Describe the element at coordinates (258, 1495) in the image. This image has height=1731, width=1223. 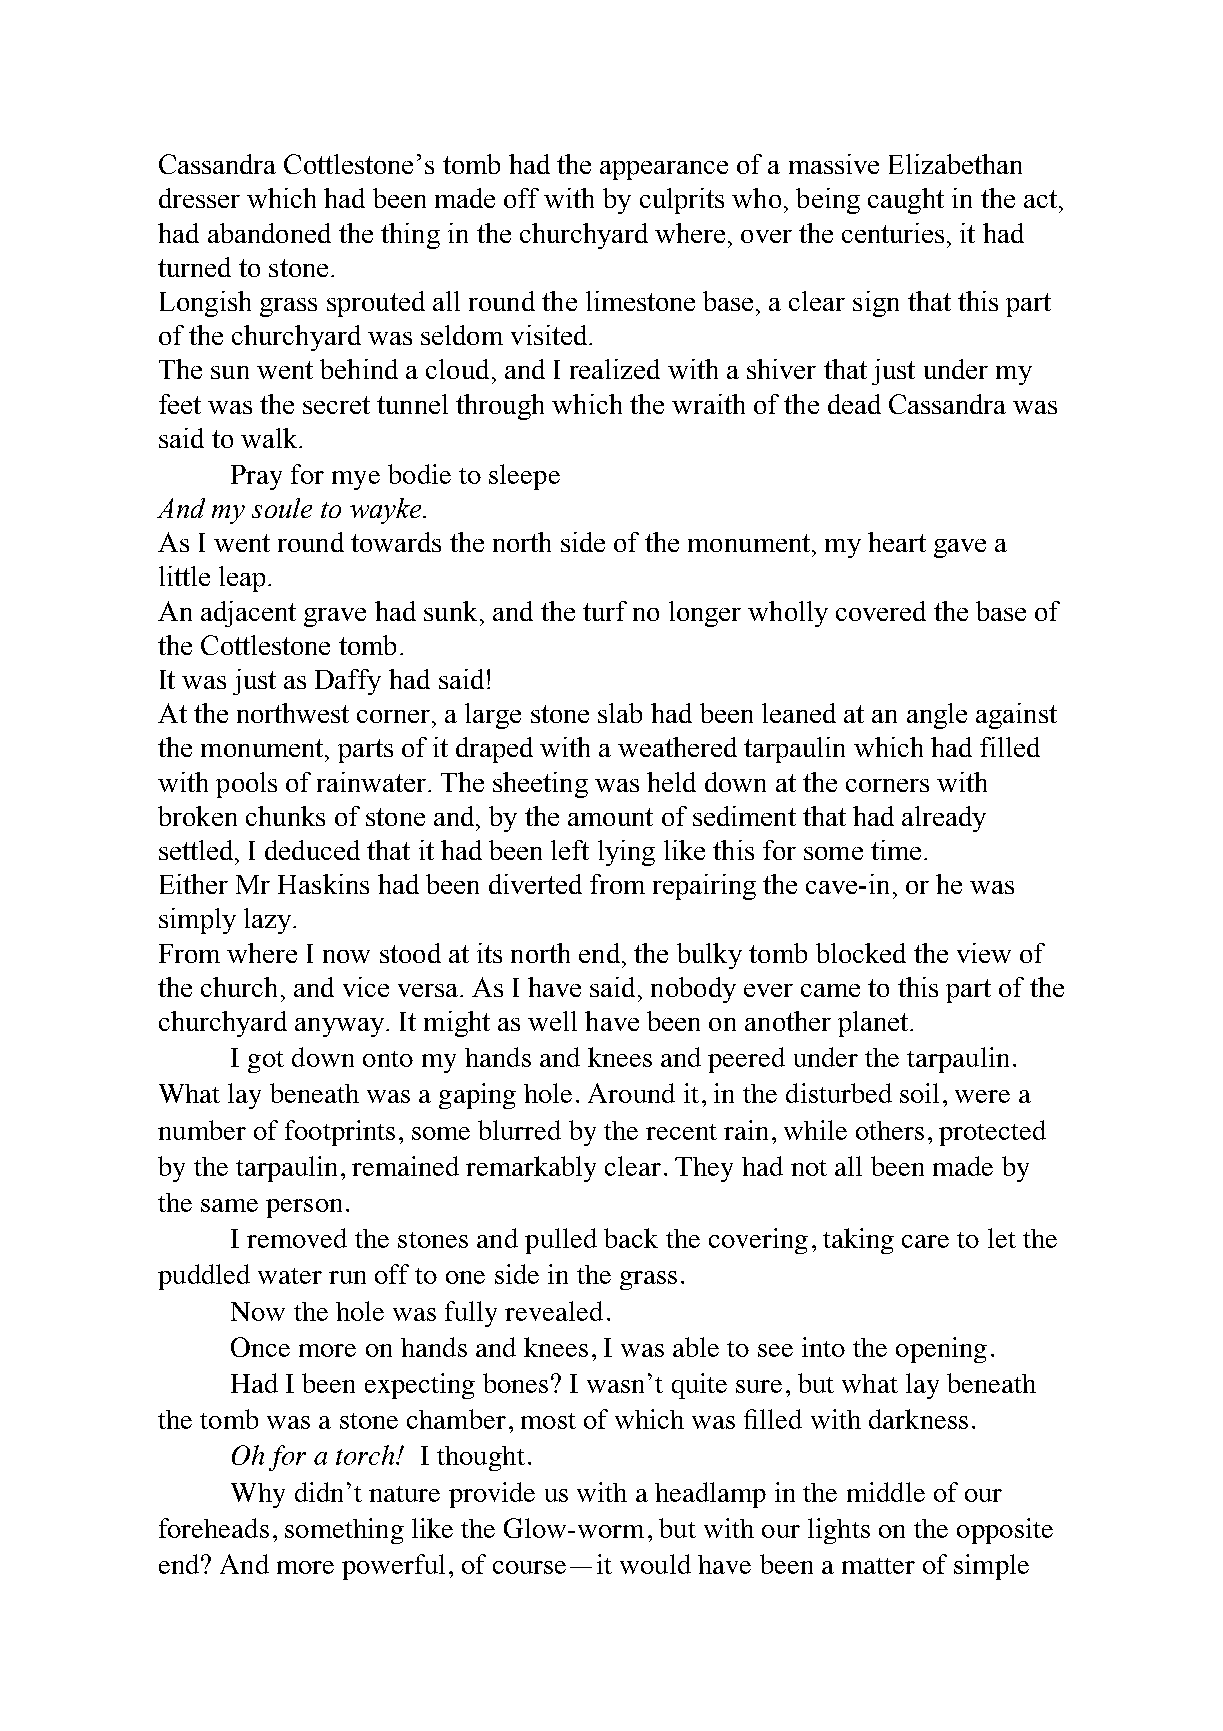
I see `Why` at that location.
